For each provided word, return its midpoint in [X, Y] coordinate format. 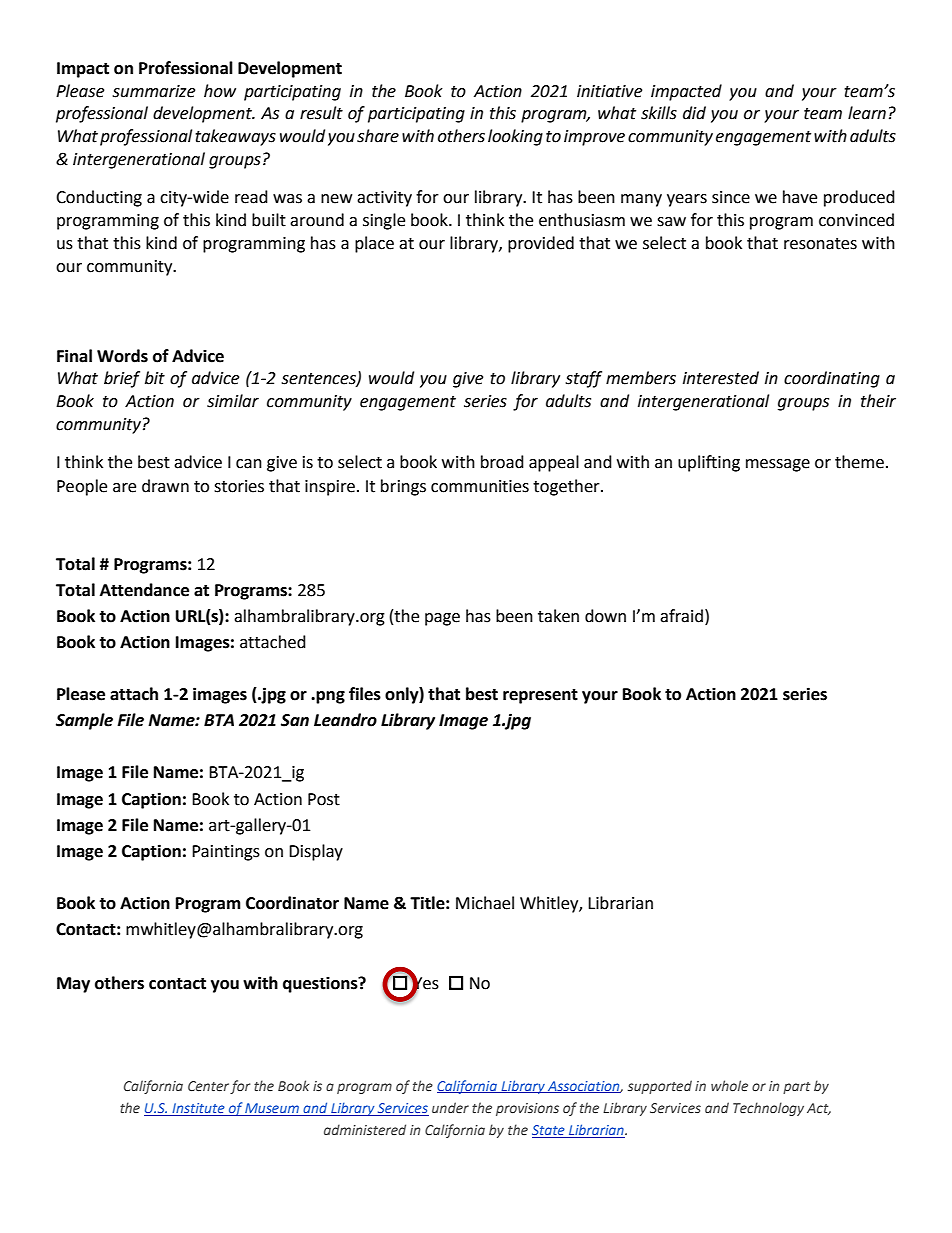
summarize [153, 91]
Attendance [144, 590]
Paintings [226, 853]
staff [583, 379]
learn [867, 113]
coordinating [832, 379]
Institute [198, 1108]
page [442, 619]
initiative [609, 91]
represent [540, 696]
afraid [681, 616]
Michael [485, 903]
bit [155, 378]
